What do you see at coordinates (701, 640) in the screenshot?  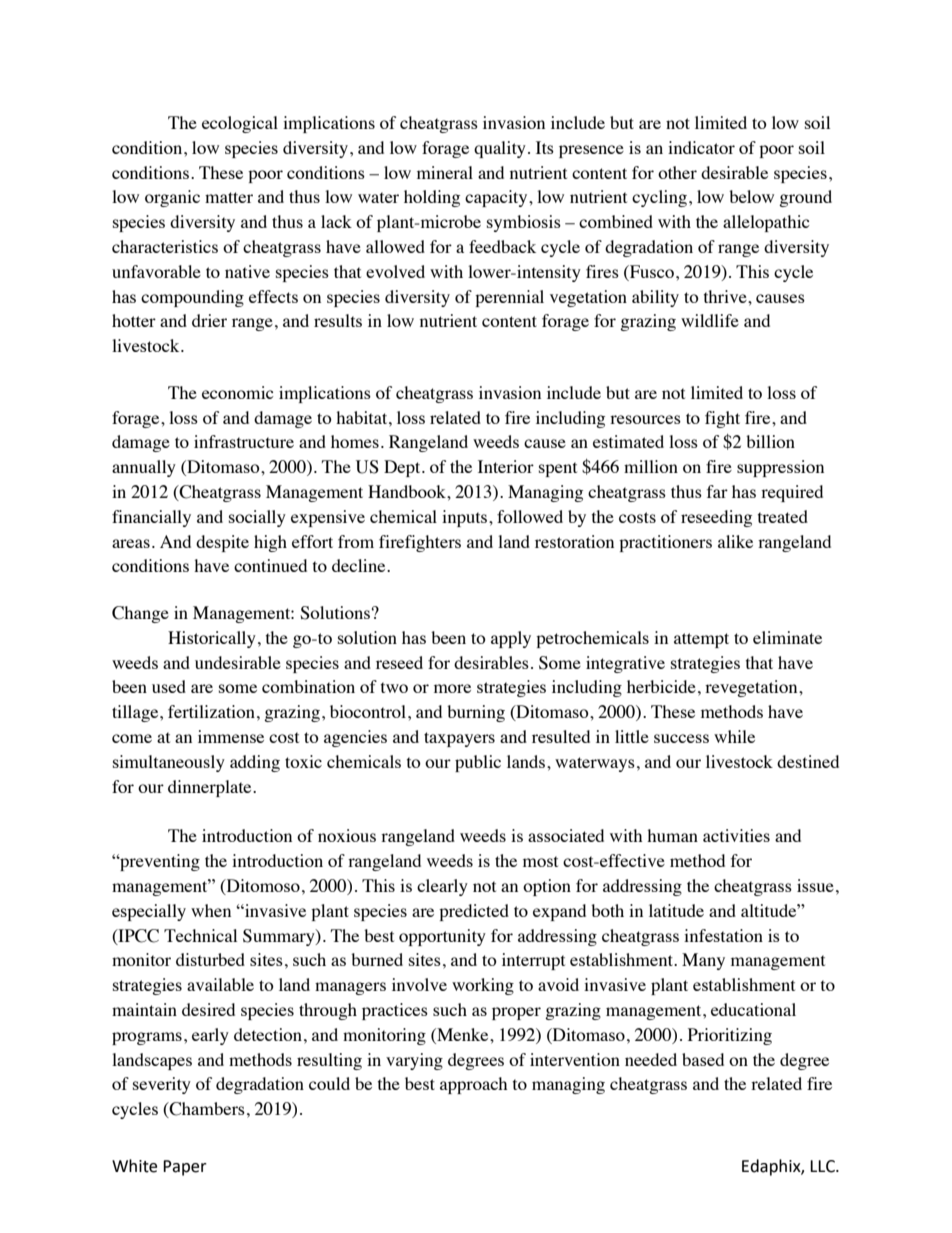 I see `attempt` at bounding box center [701, 640].
